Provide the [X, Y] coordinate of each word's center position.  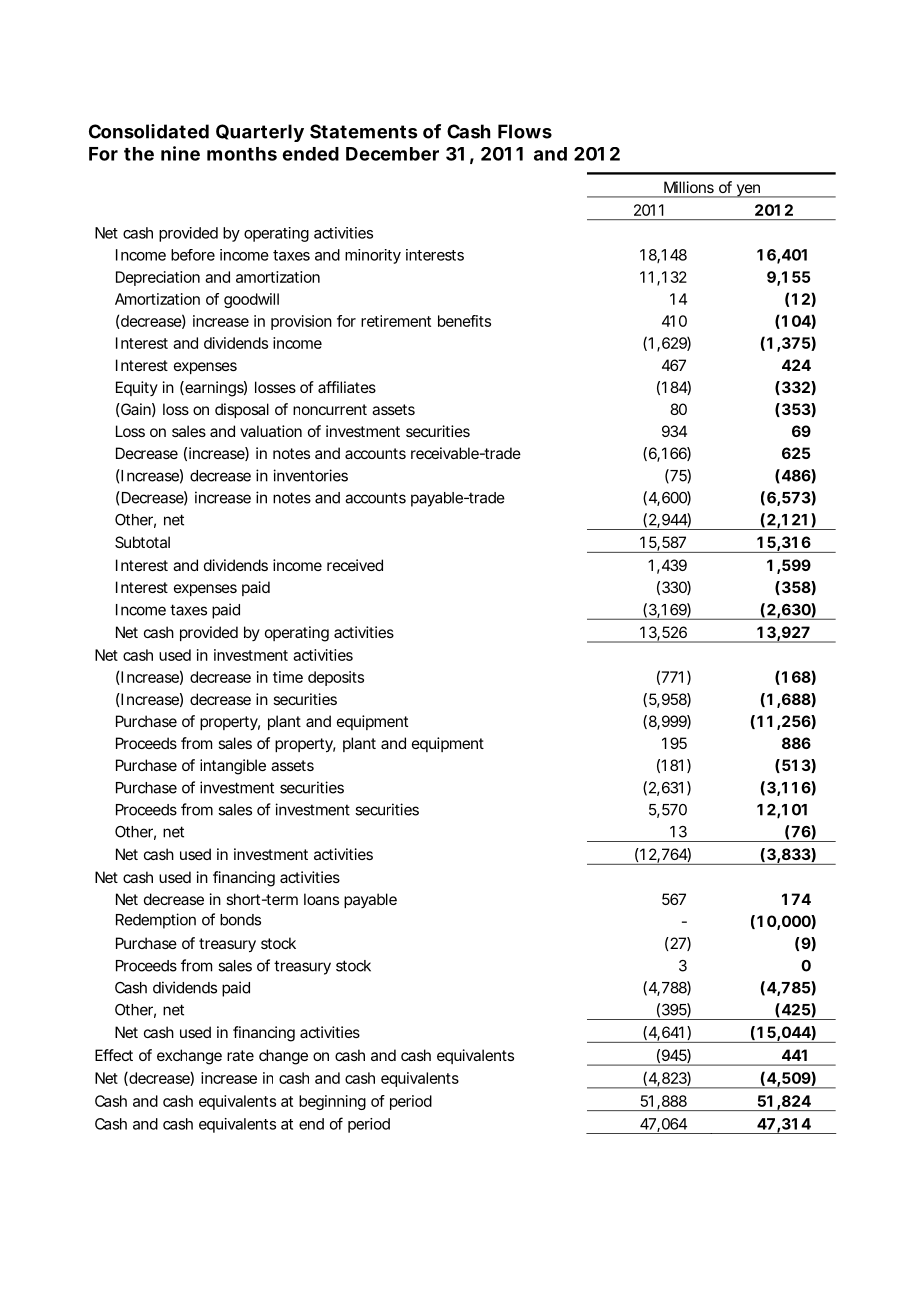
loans [321, 899]
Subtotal [142, 542]
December [392, 154]
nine [180, 153]
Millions [689, 187]
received [355, 565]
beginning [332, 1102]
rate [240, 1055]
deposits [336, 678]
